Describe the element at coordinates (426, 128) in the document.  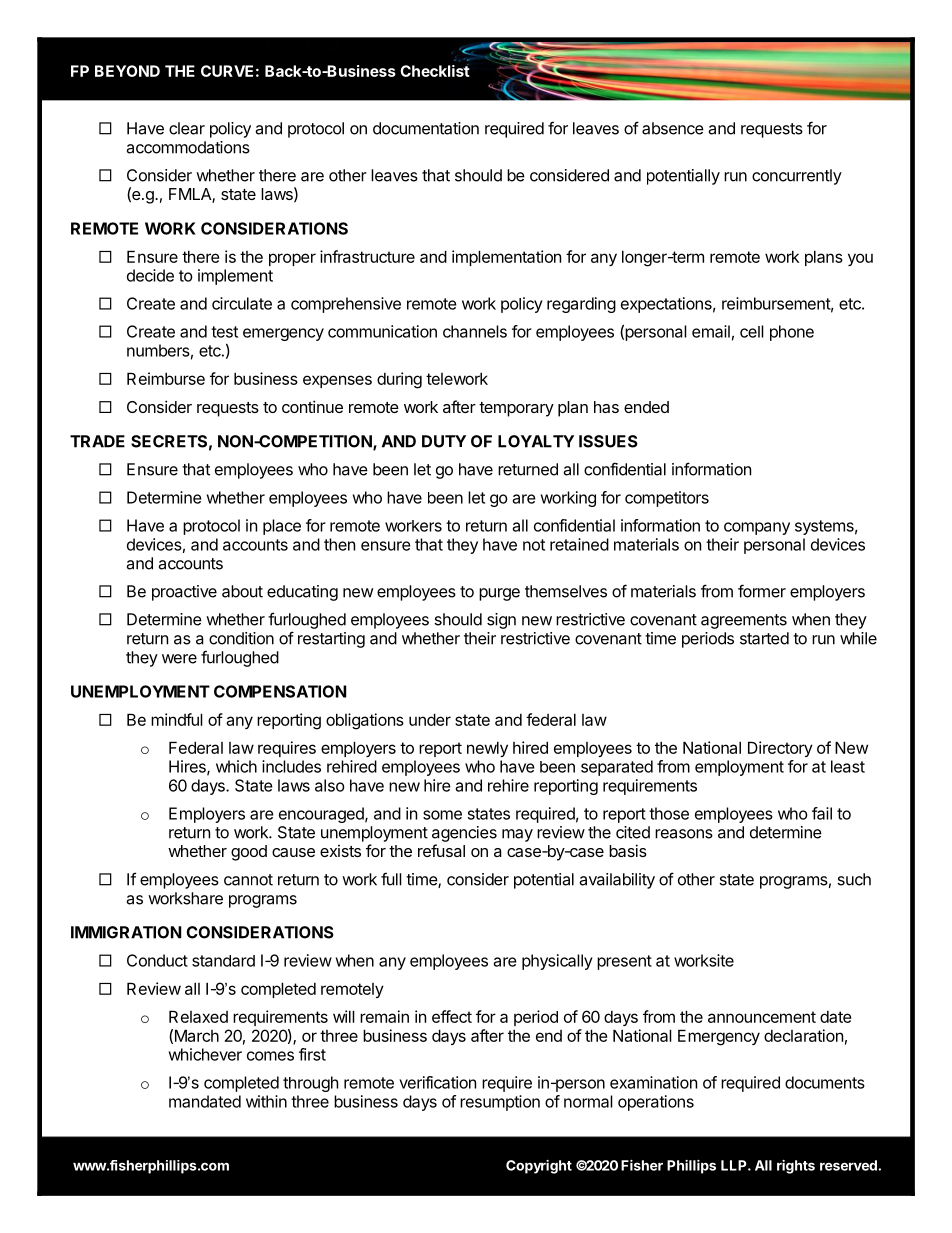
I see `documentation` at that location.
